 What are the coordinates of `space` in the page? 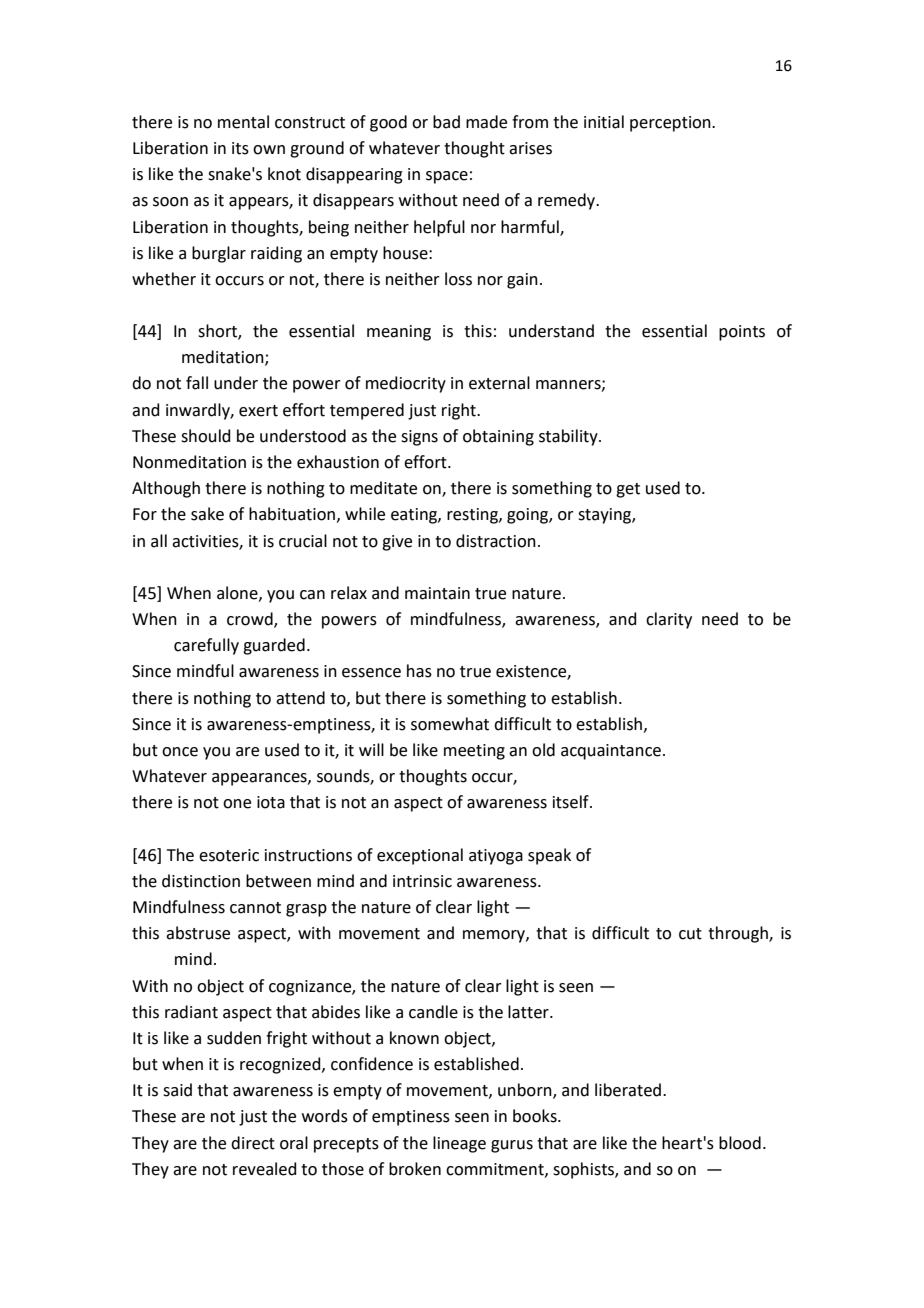 It's located at (447, 177).
